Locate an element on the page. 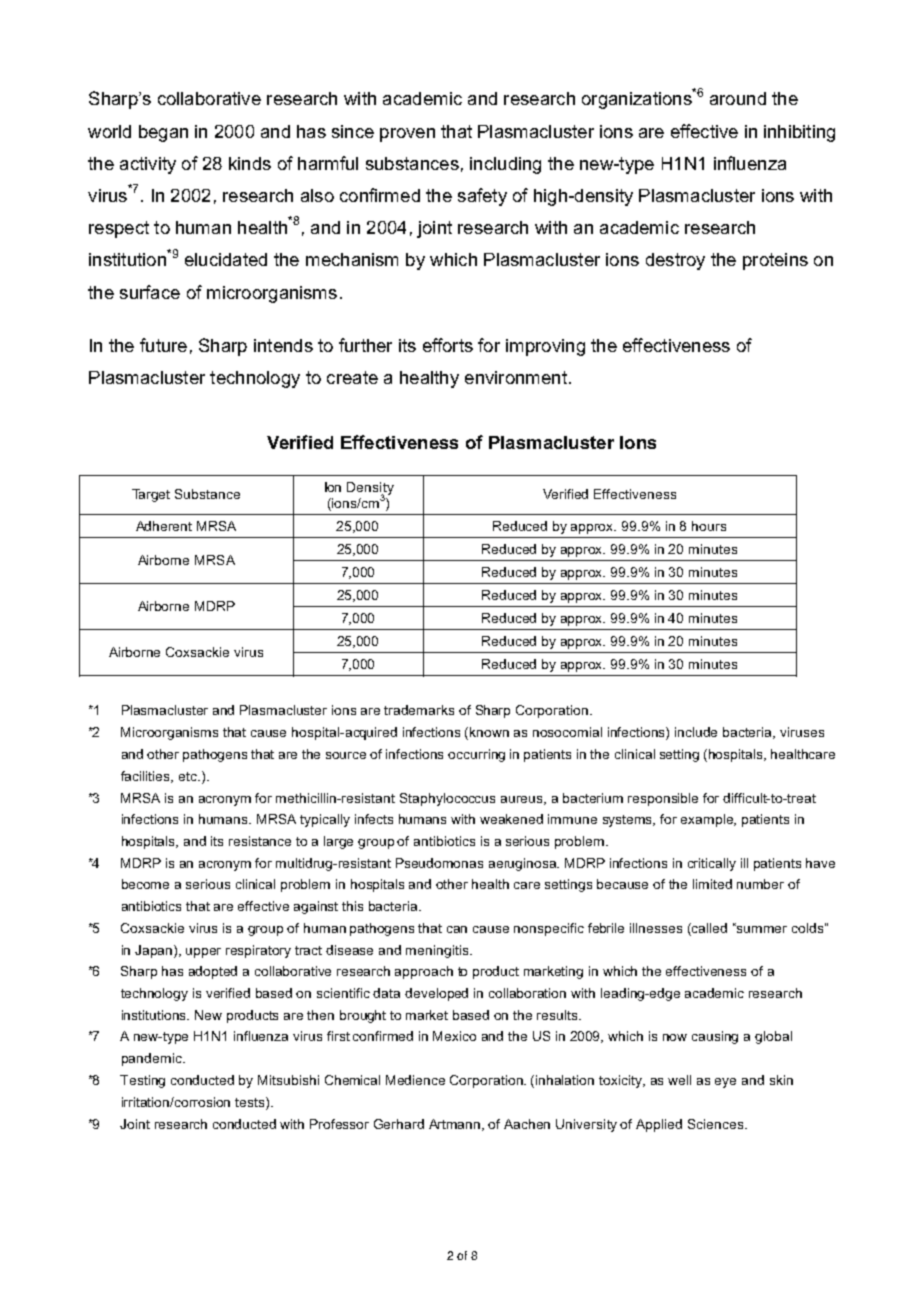 This page has width=924, height=1308. environment is located at coordinates (516, 377).
